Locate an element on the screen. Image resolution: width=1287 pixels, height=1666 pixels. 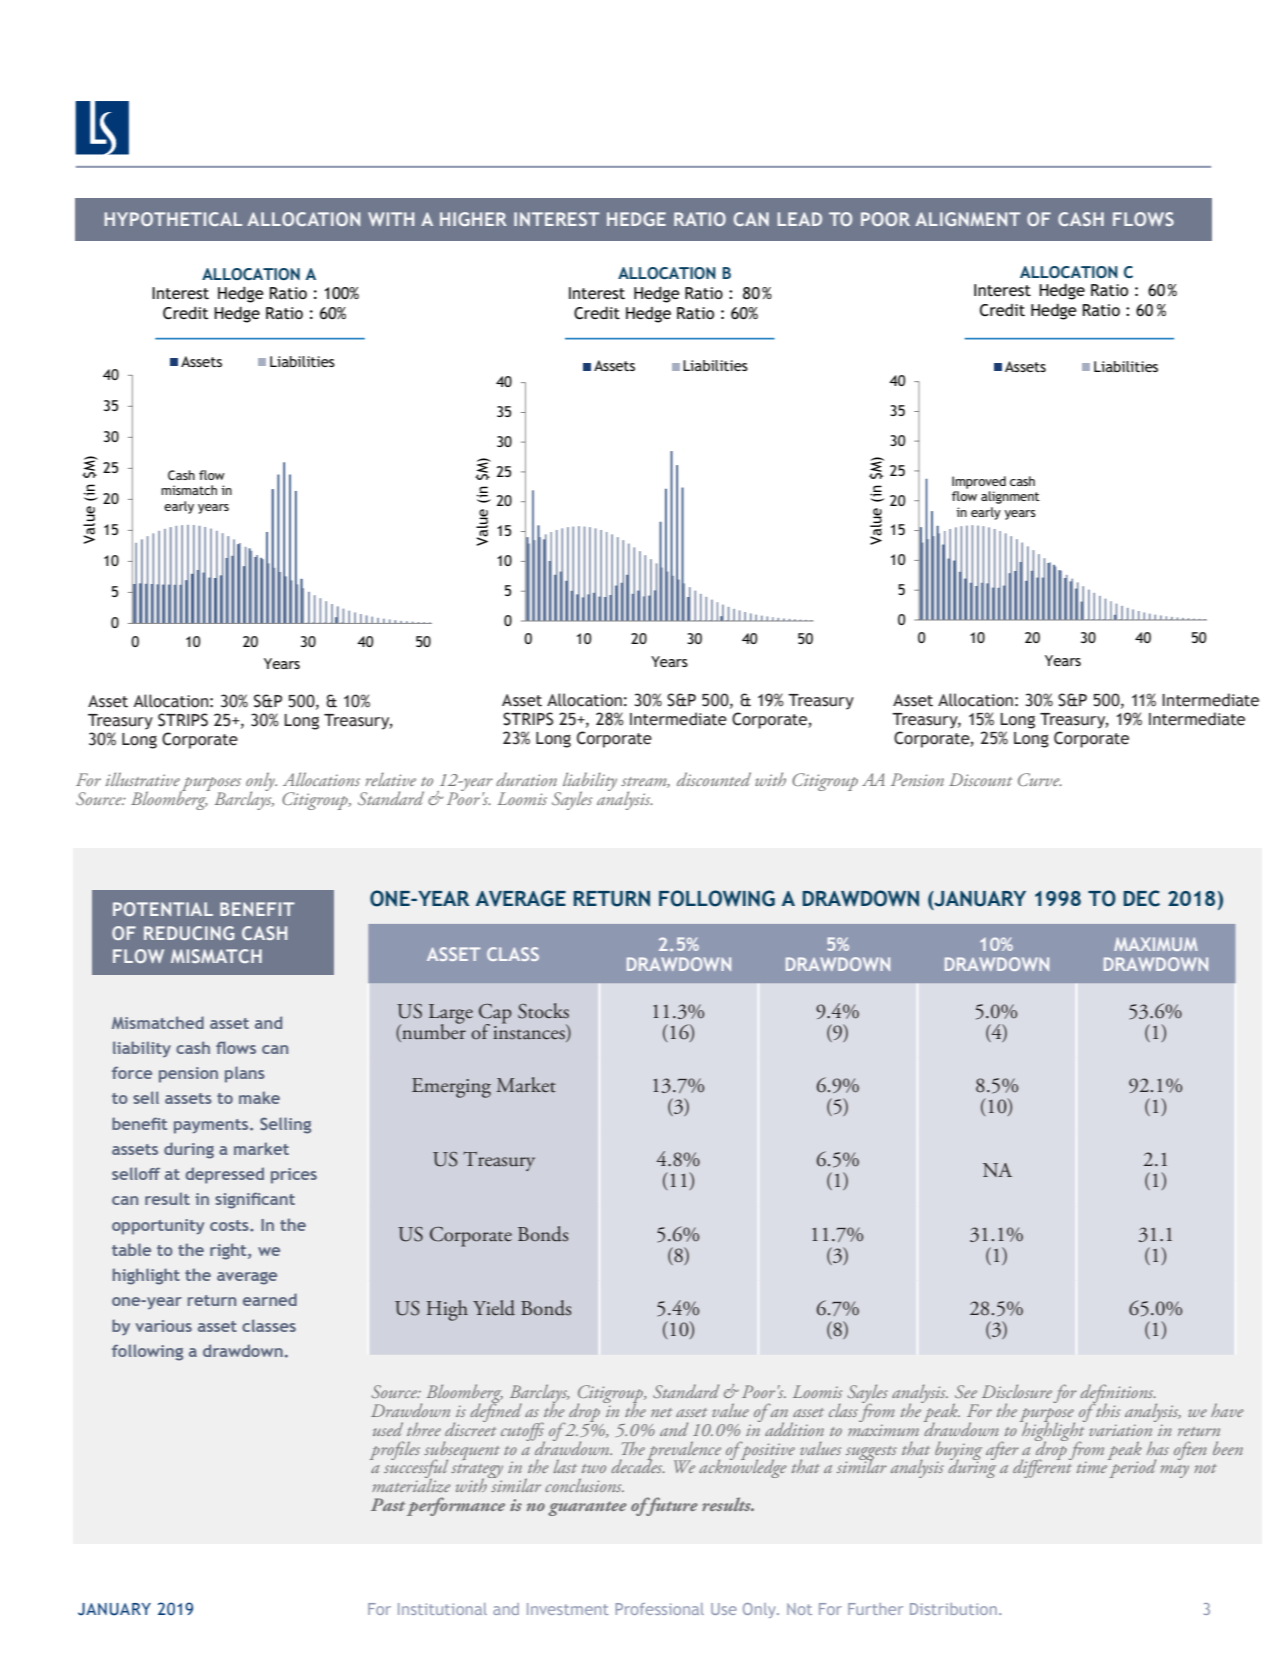
illustrative is located at coordinates (142, 779).
